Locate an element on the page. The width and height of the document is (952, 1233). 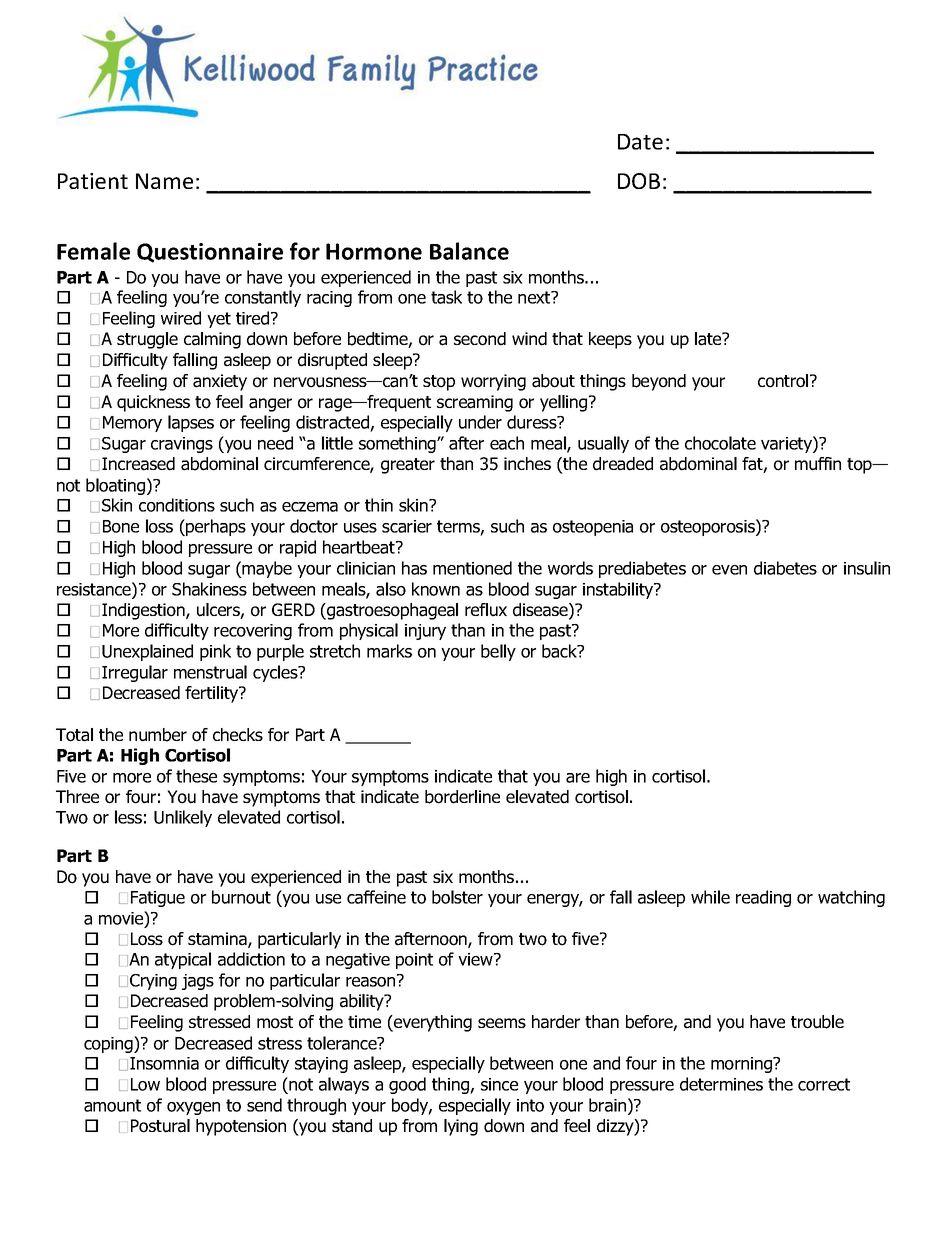
Balance is located at coordinates (469, 251).
